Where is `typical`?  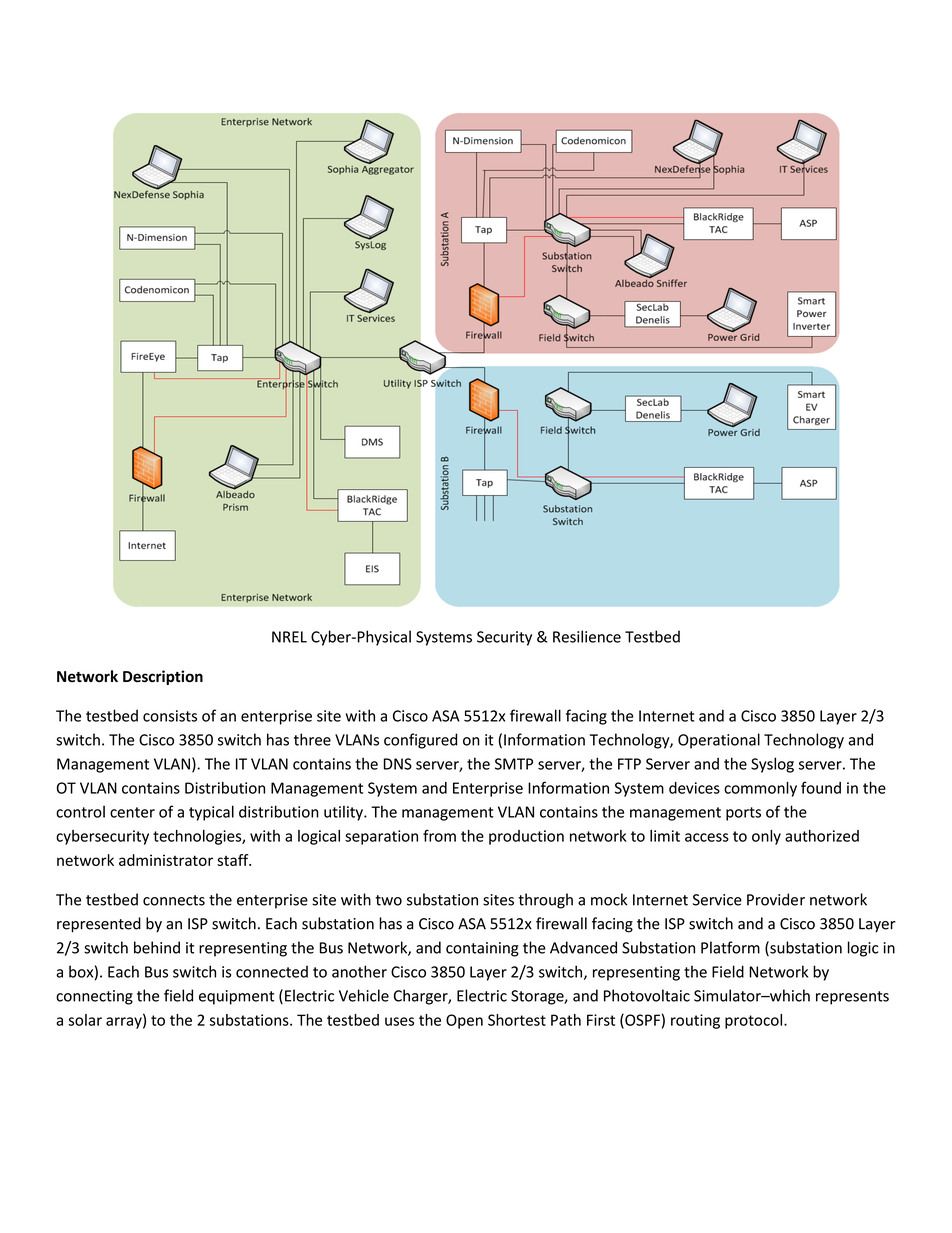 typical is located at coordinates (211, 813).
